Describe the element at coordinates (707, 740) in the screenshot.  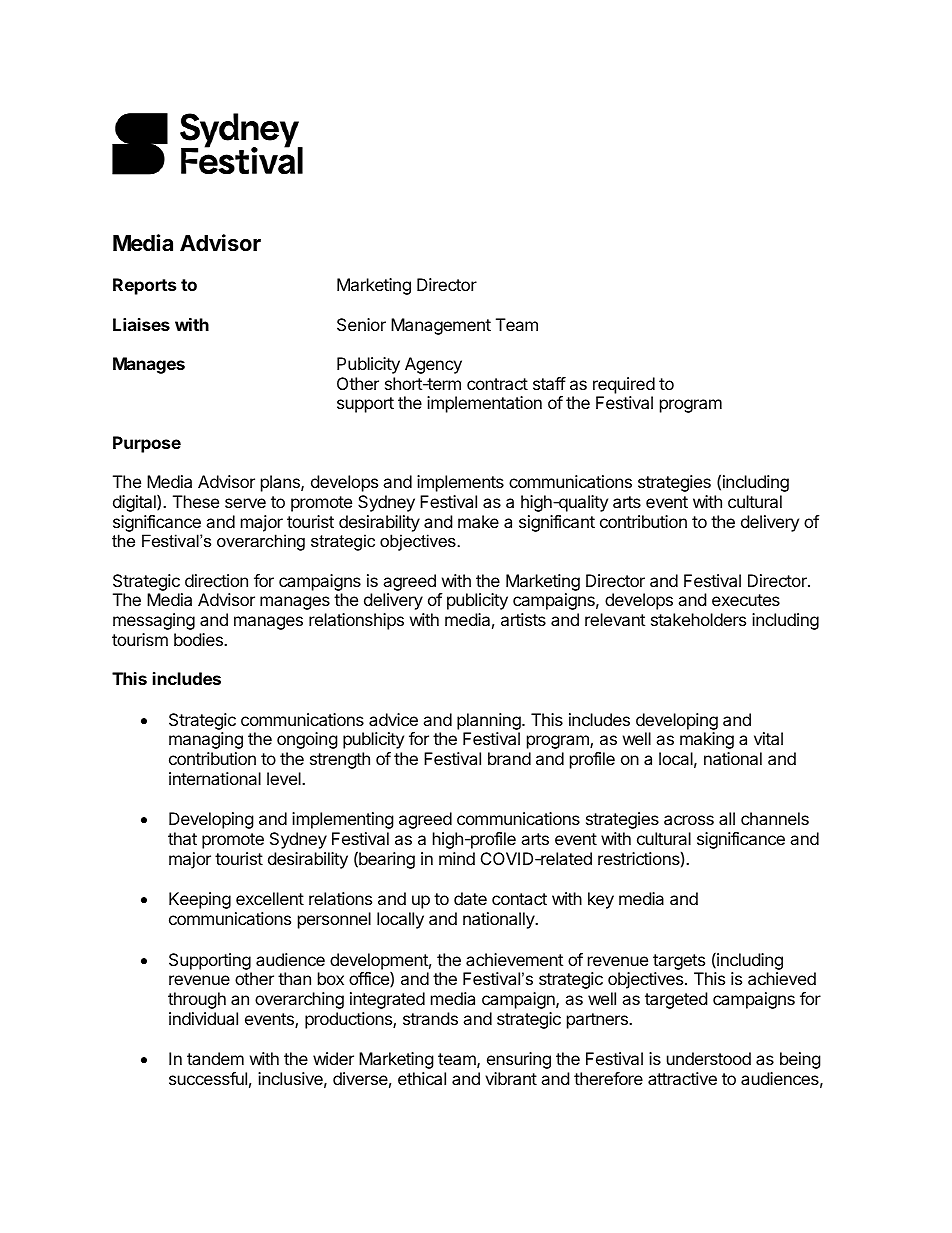
I see `making` at that location.
